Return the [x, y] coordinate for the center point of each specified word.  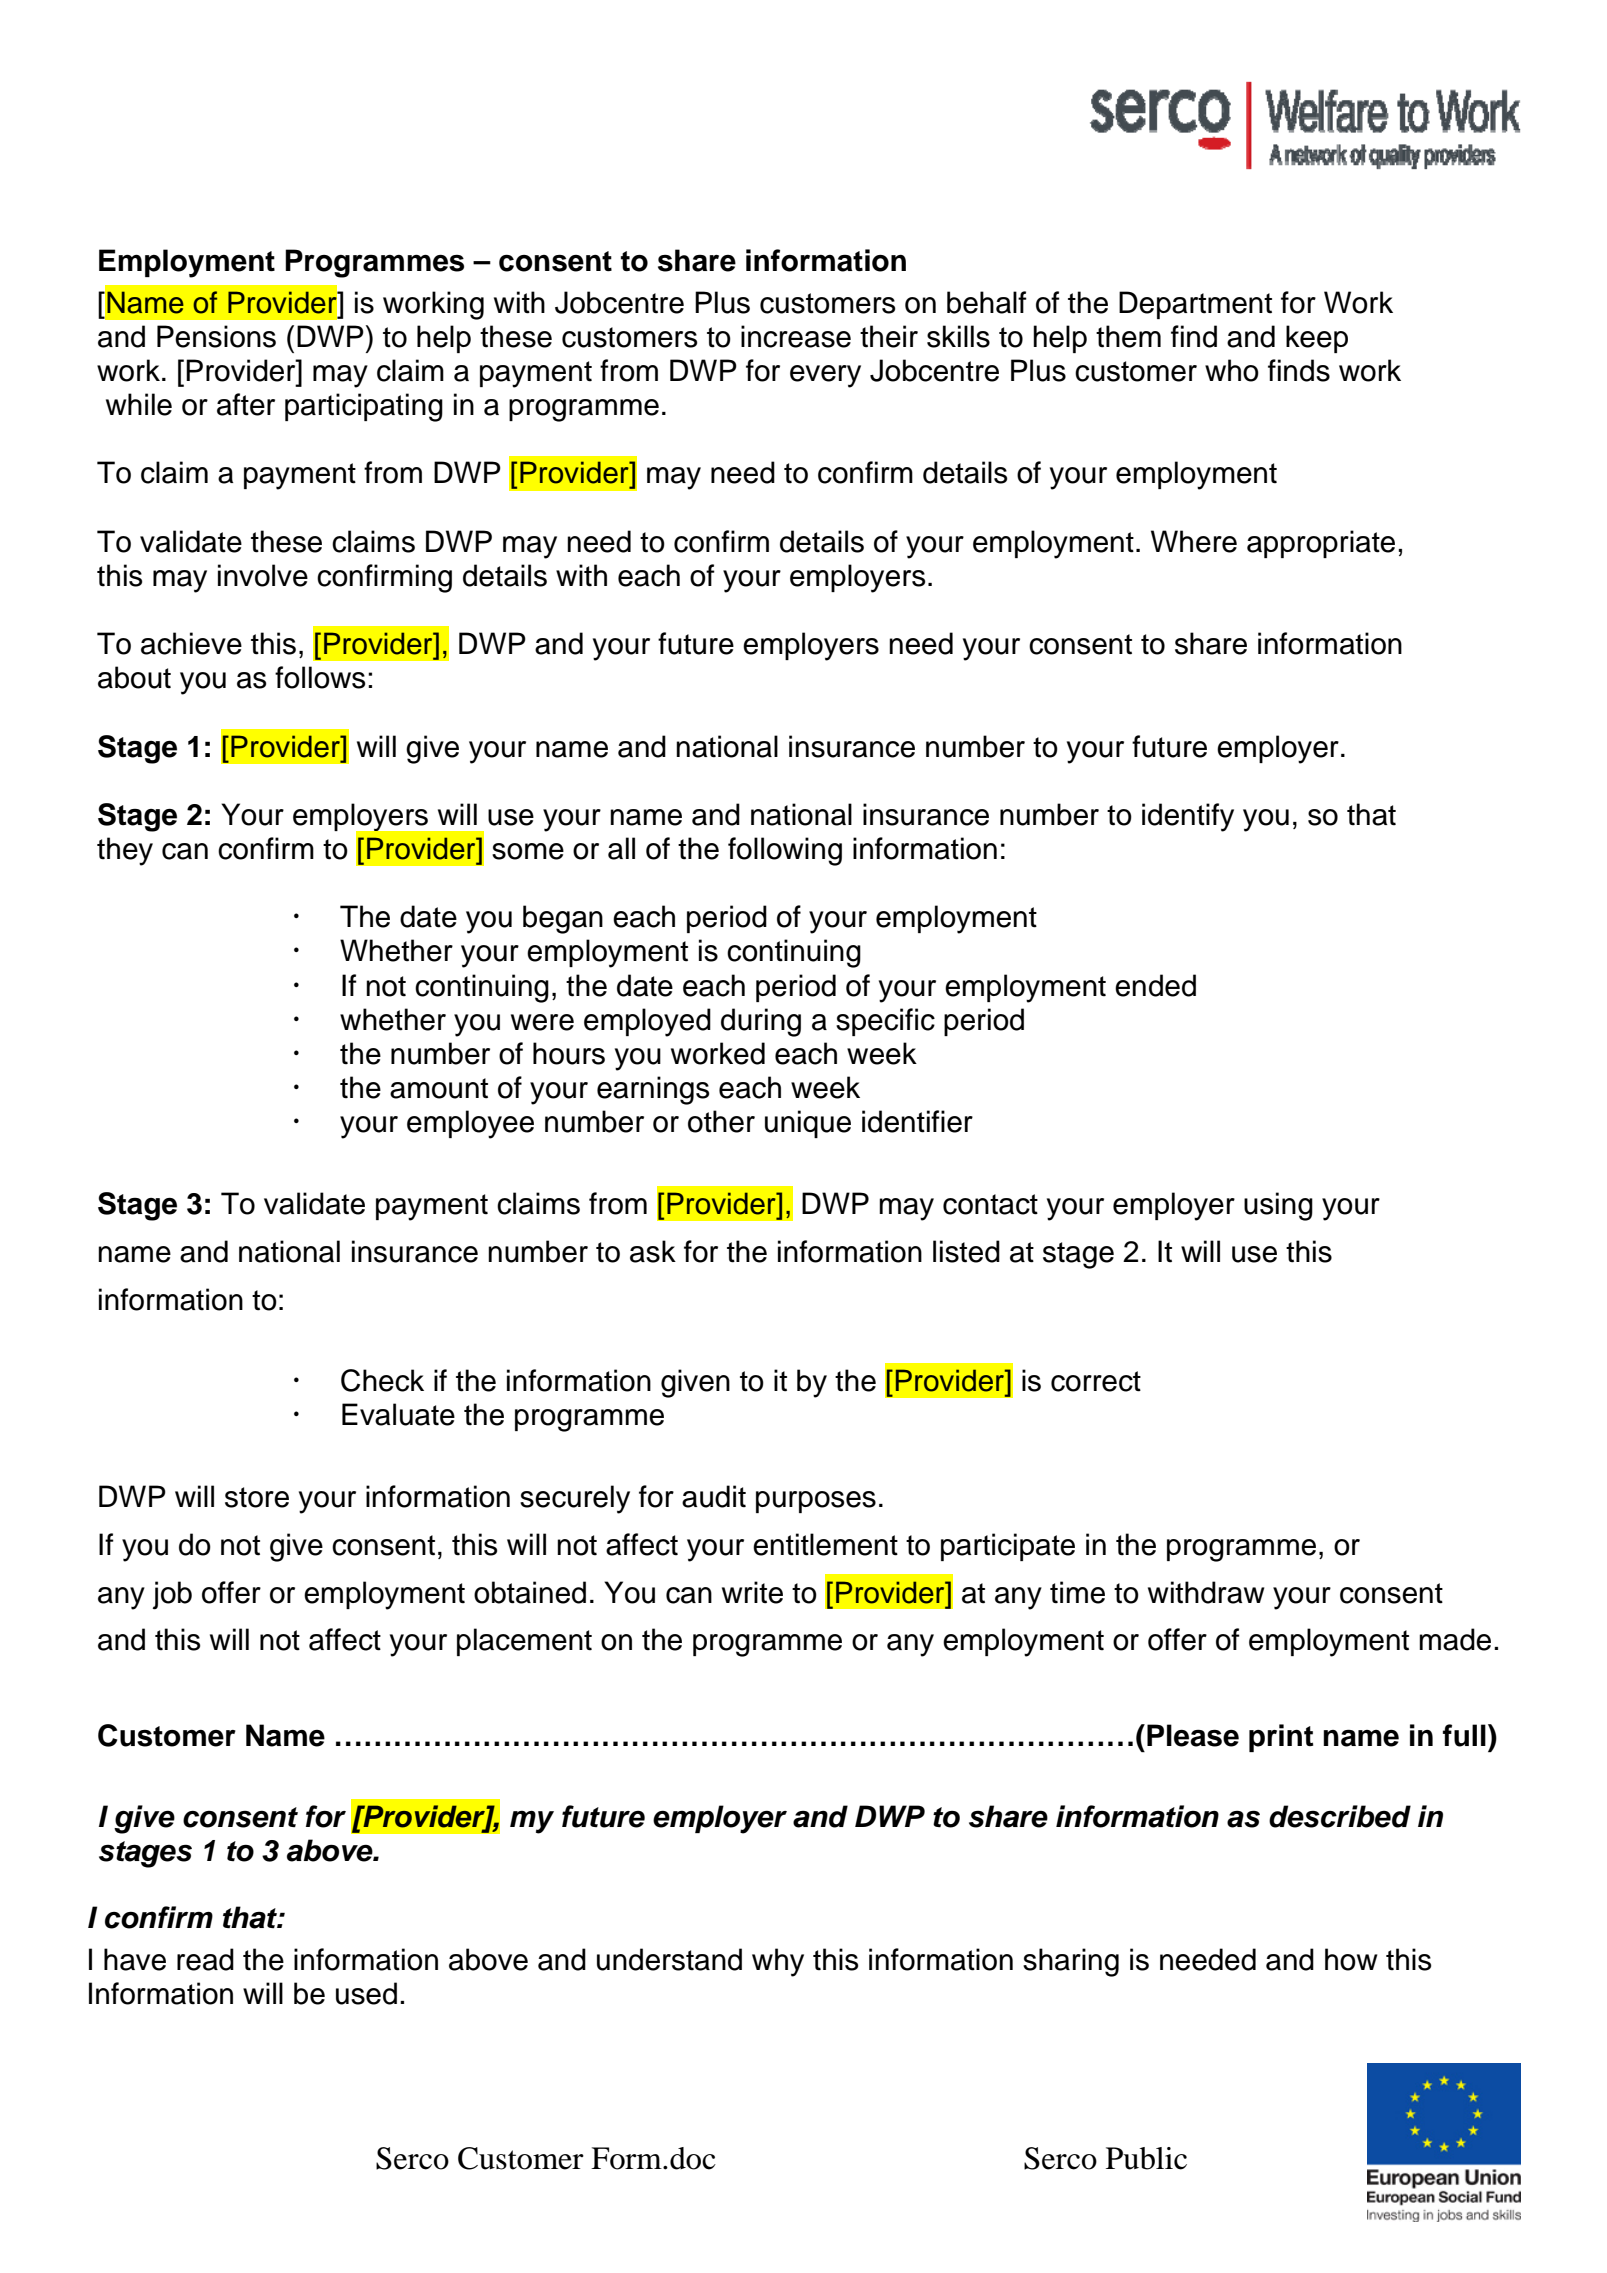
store [257, 1497]
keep [1317, 339]
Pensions [216, 336]
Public [1146, 2158]
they [125, 851]
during [761, 1022]
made [1455, 1639]
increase [796, 336]
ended [1155, 985]
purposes [816, 1502]
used [366, 1993]
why [778, 1962]
